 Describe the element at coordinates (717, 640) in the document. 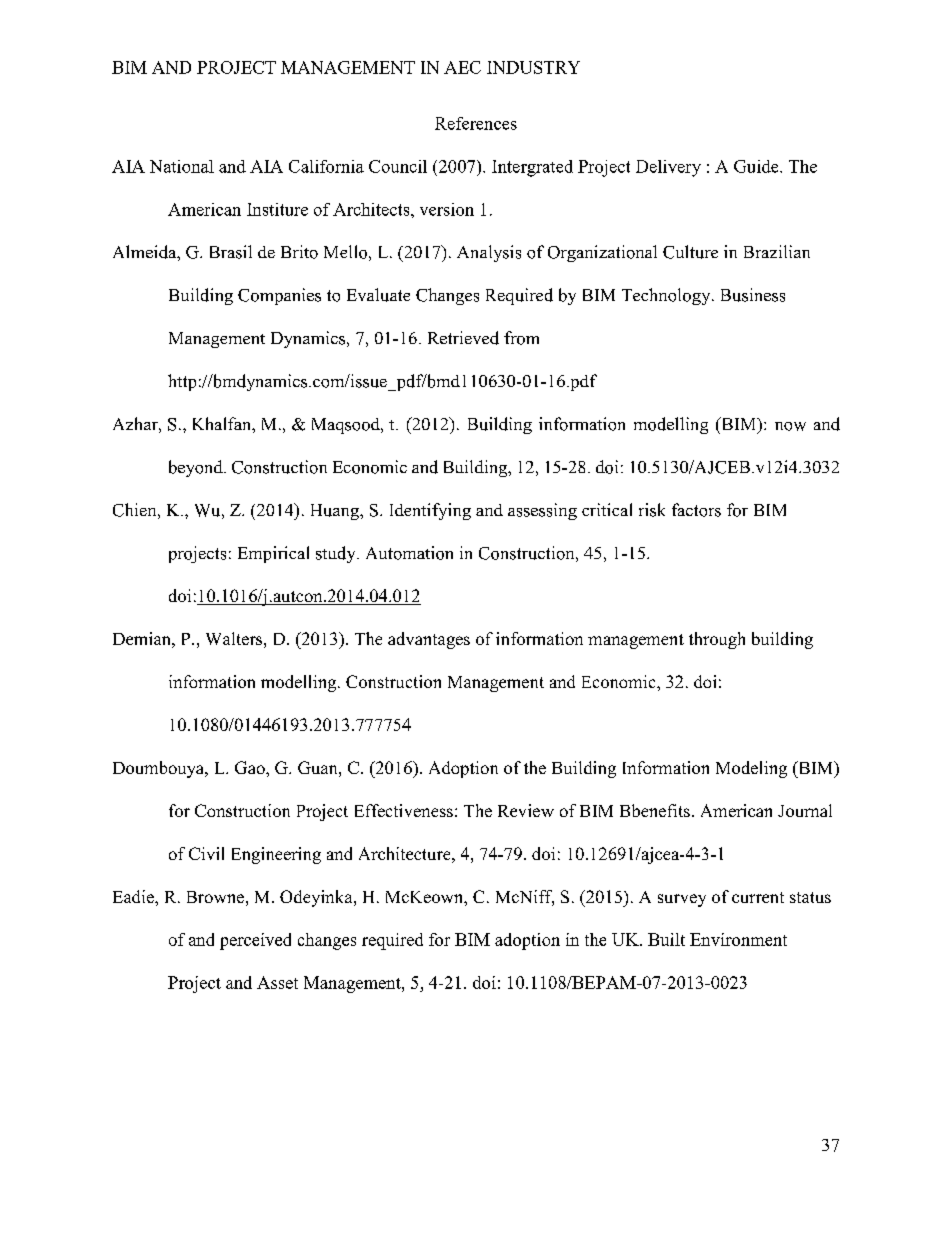

I see `through` at that location.
